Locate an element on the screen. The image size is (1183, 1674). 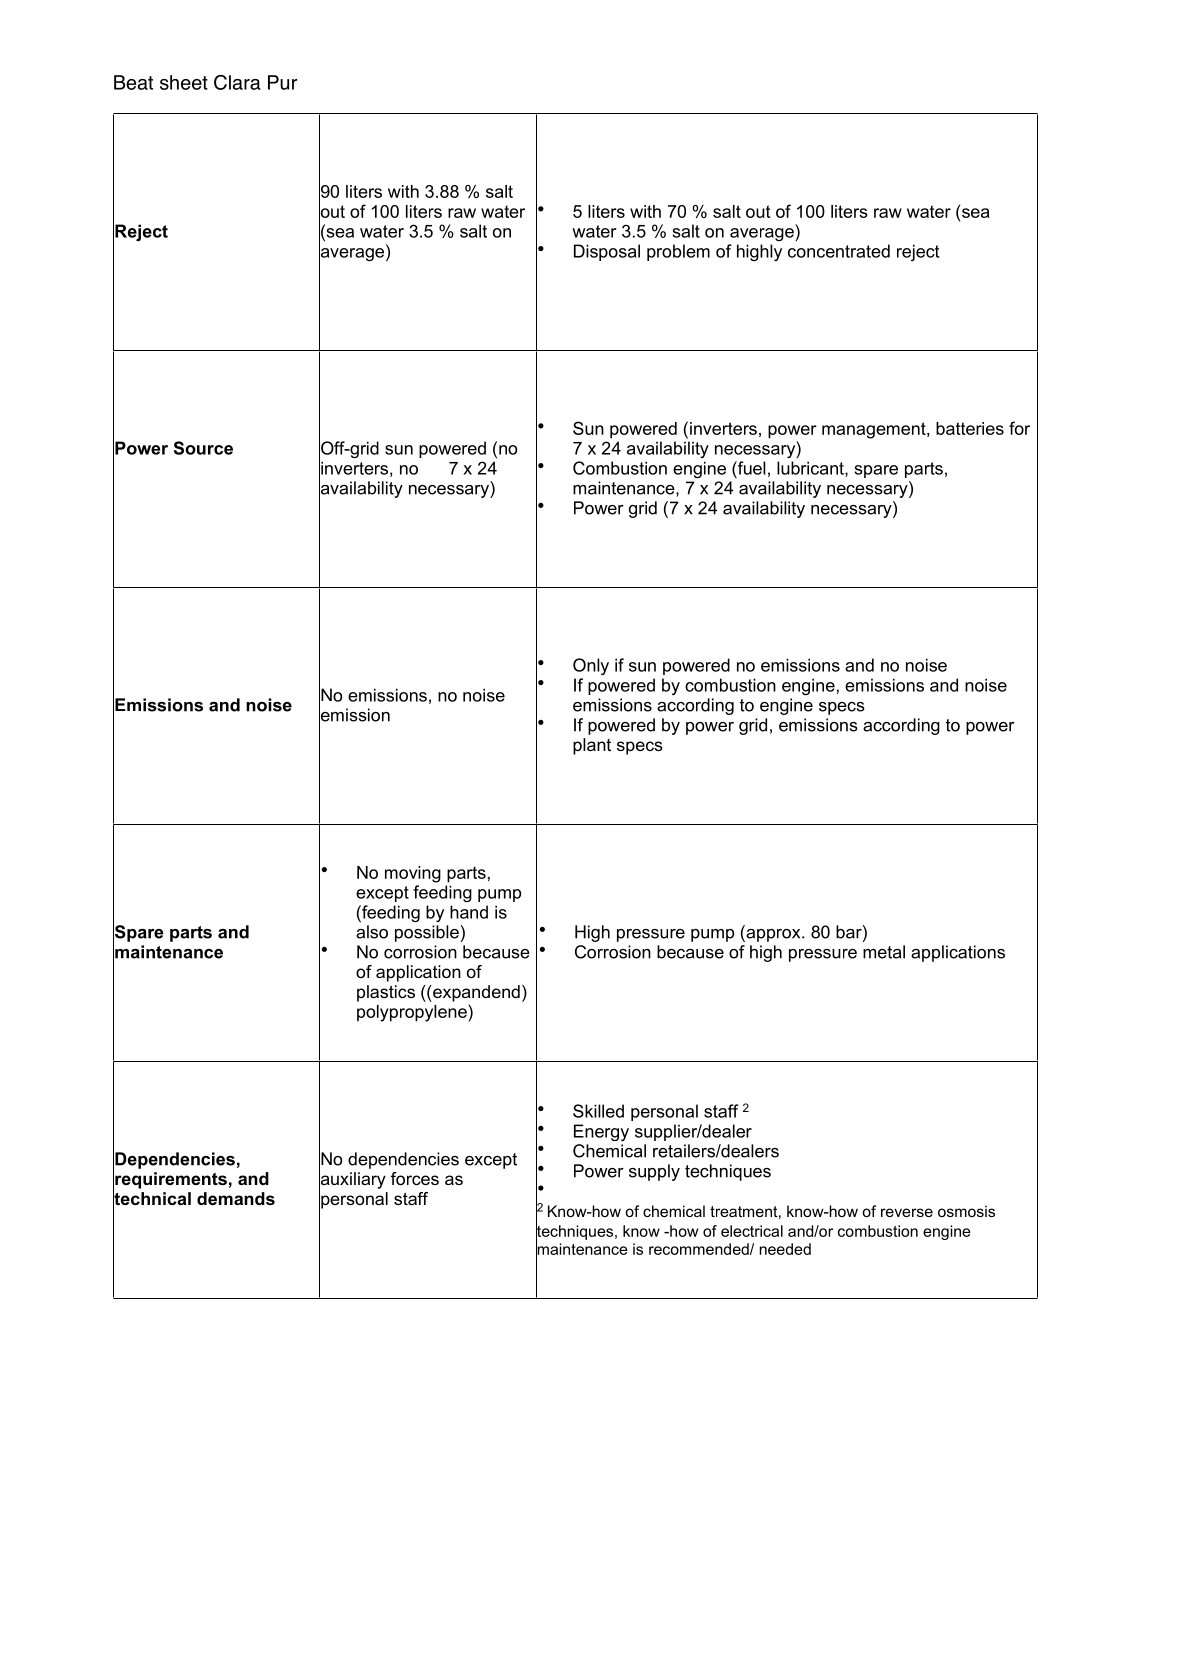
concentrated is located at coordinates (839, 251).
